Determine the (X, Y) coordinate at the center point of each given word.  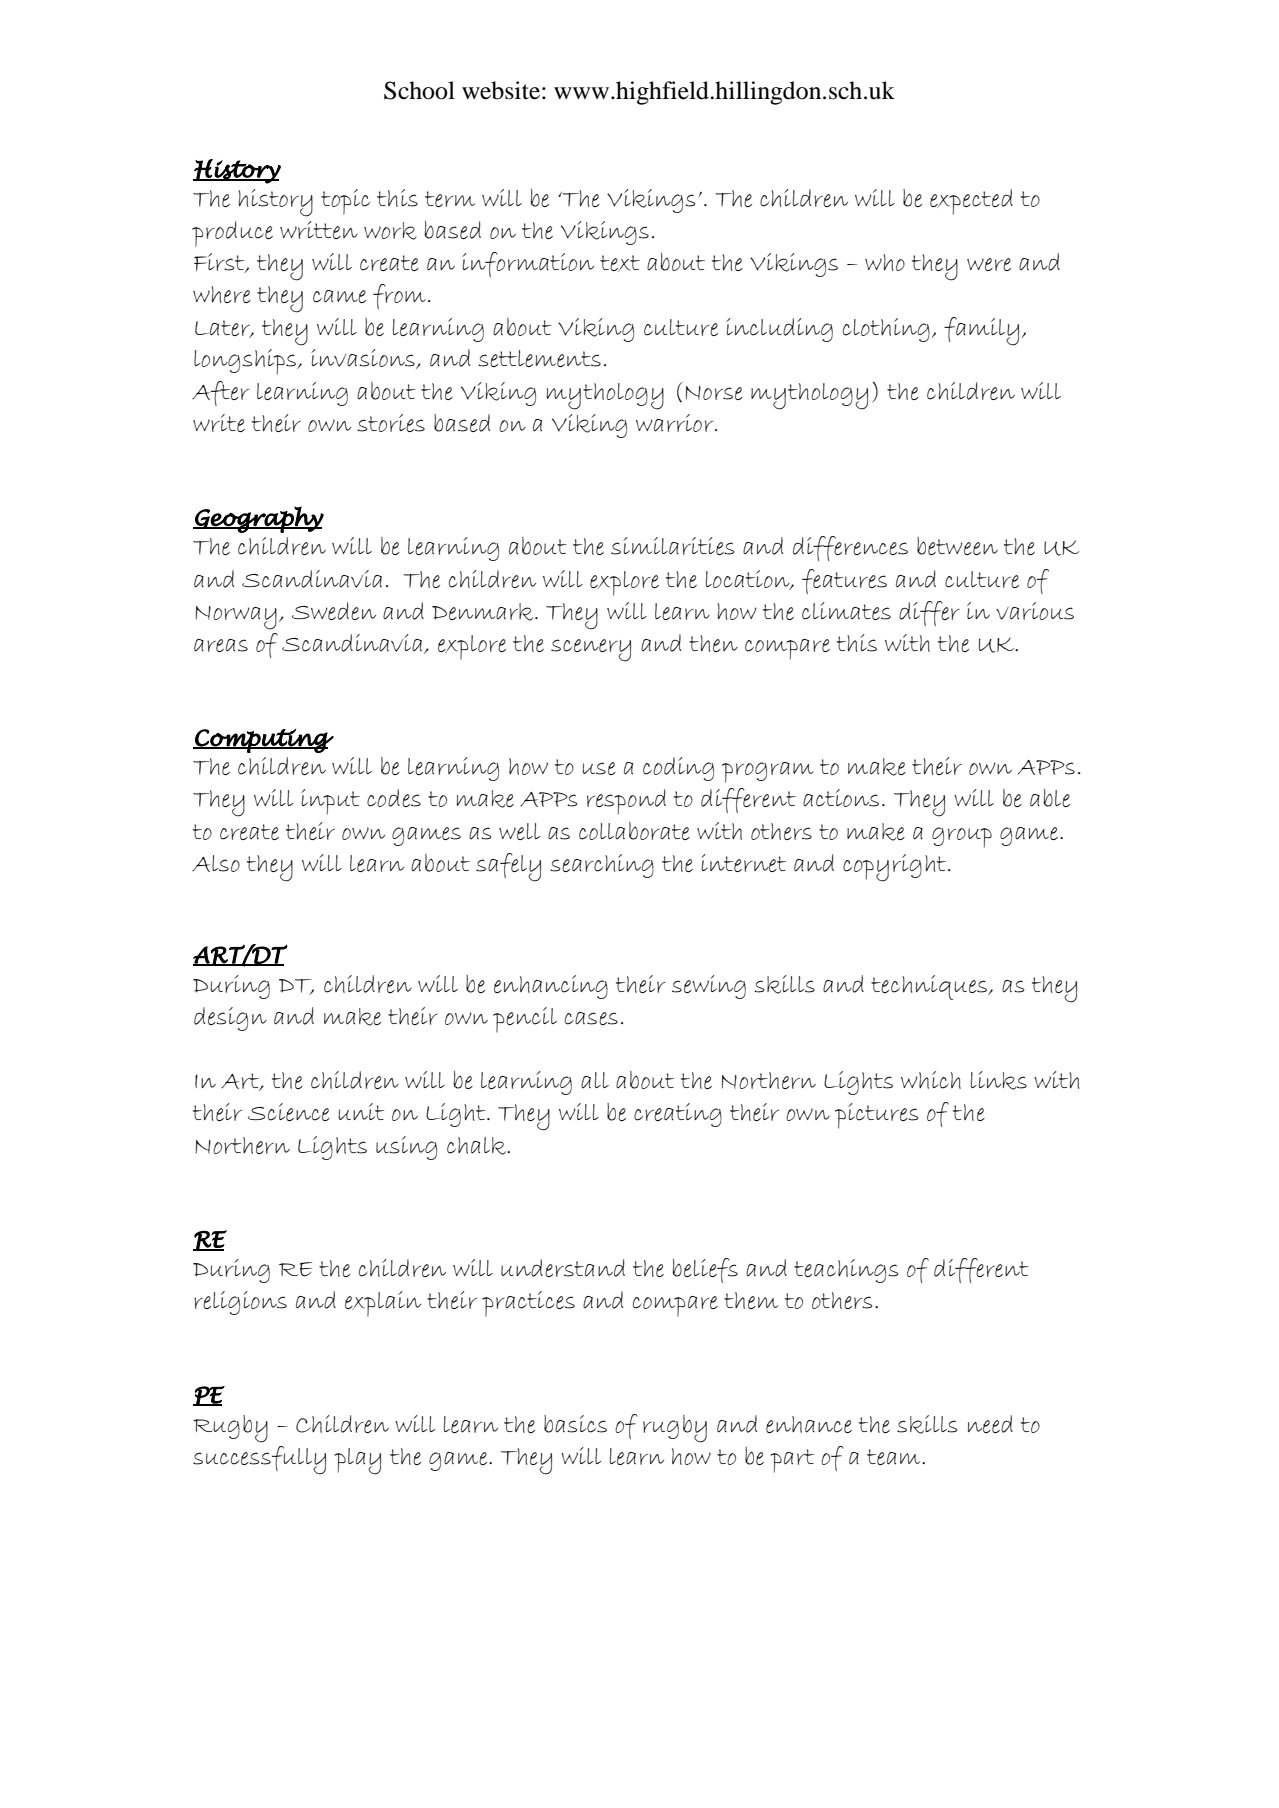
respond (626, 802)
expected (971, 202)
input (330, 802)
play (357, 1461)
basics (575, 1424)
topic (345, 202)
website (501, 90)
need (990, 1424)
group (962, 837)
